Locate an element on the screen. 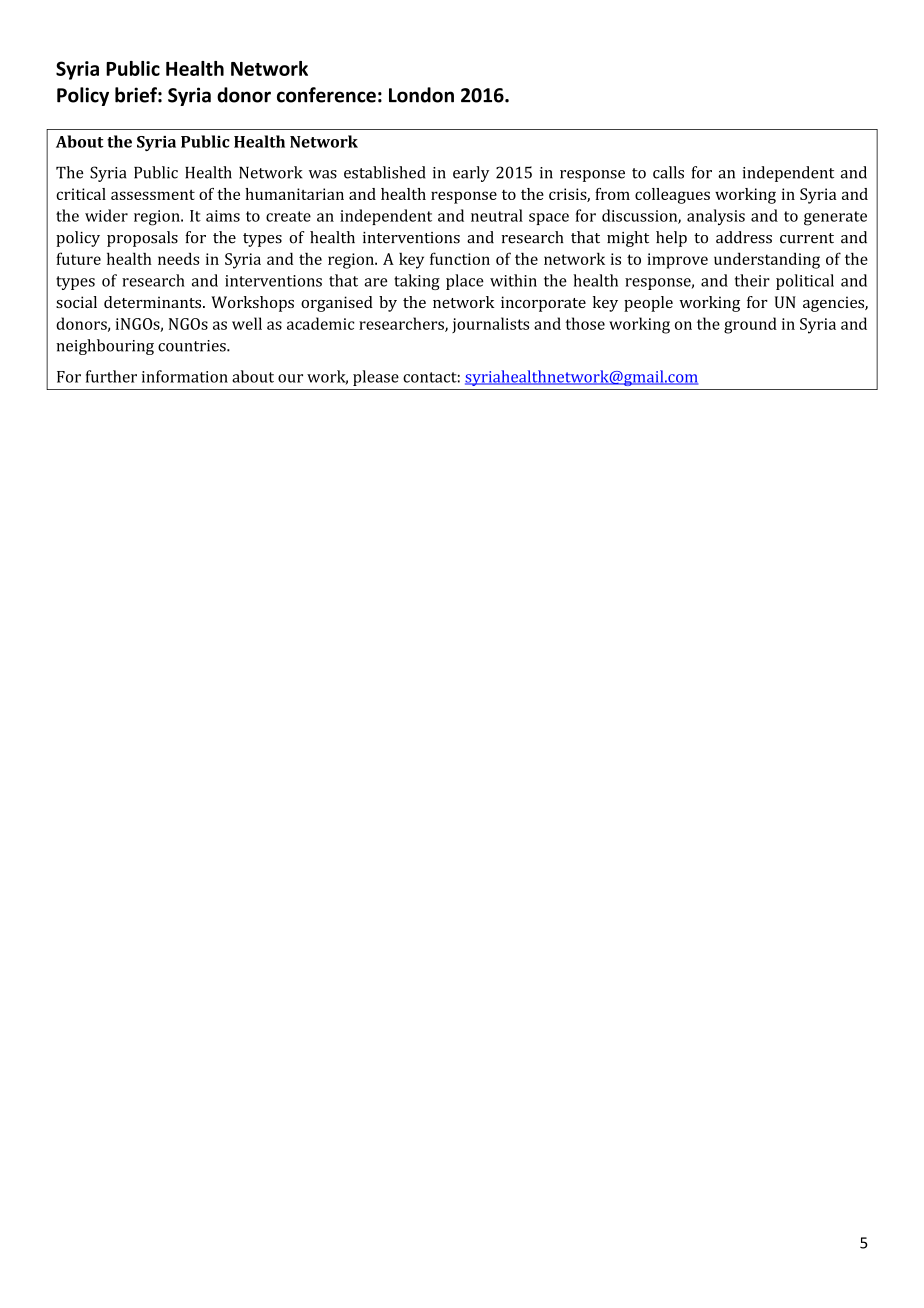 This screenshot has width=924, height=1308. assessment is located at coordinates (153, 195).
